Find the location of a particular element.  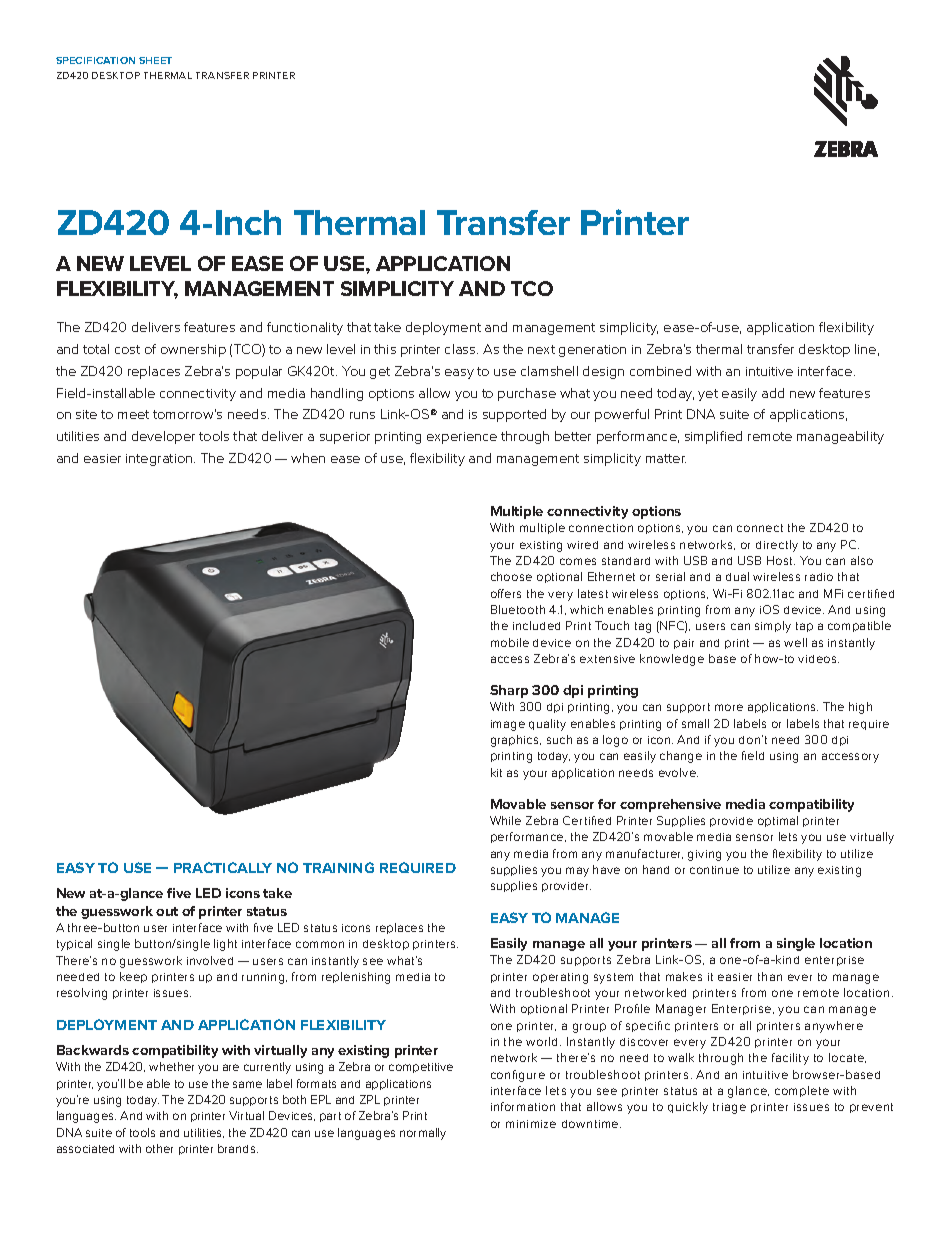

other is located at coordinates (159, 1148).
